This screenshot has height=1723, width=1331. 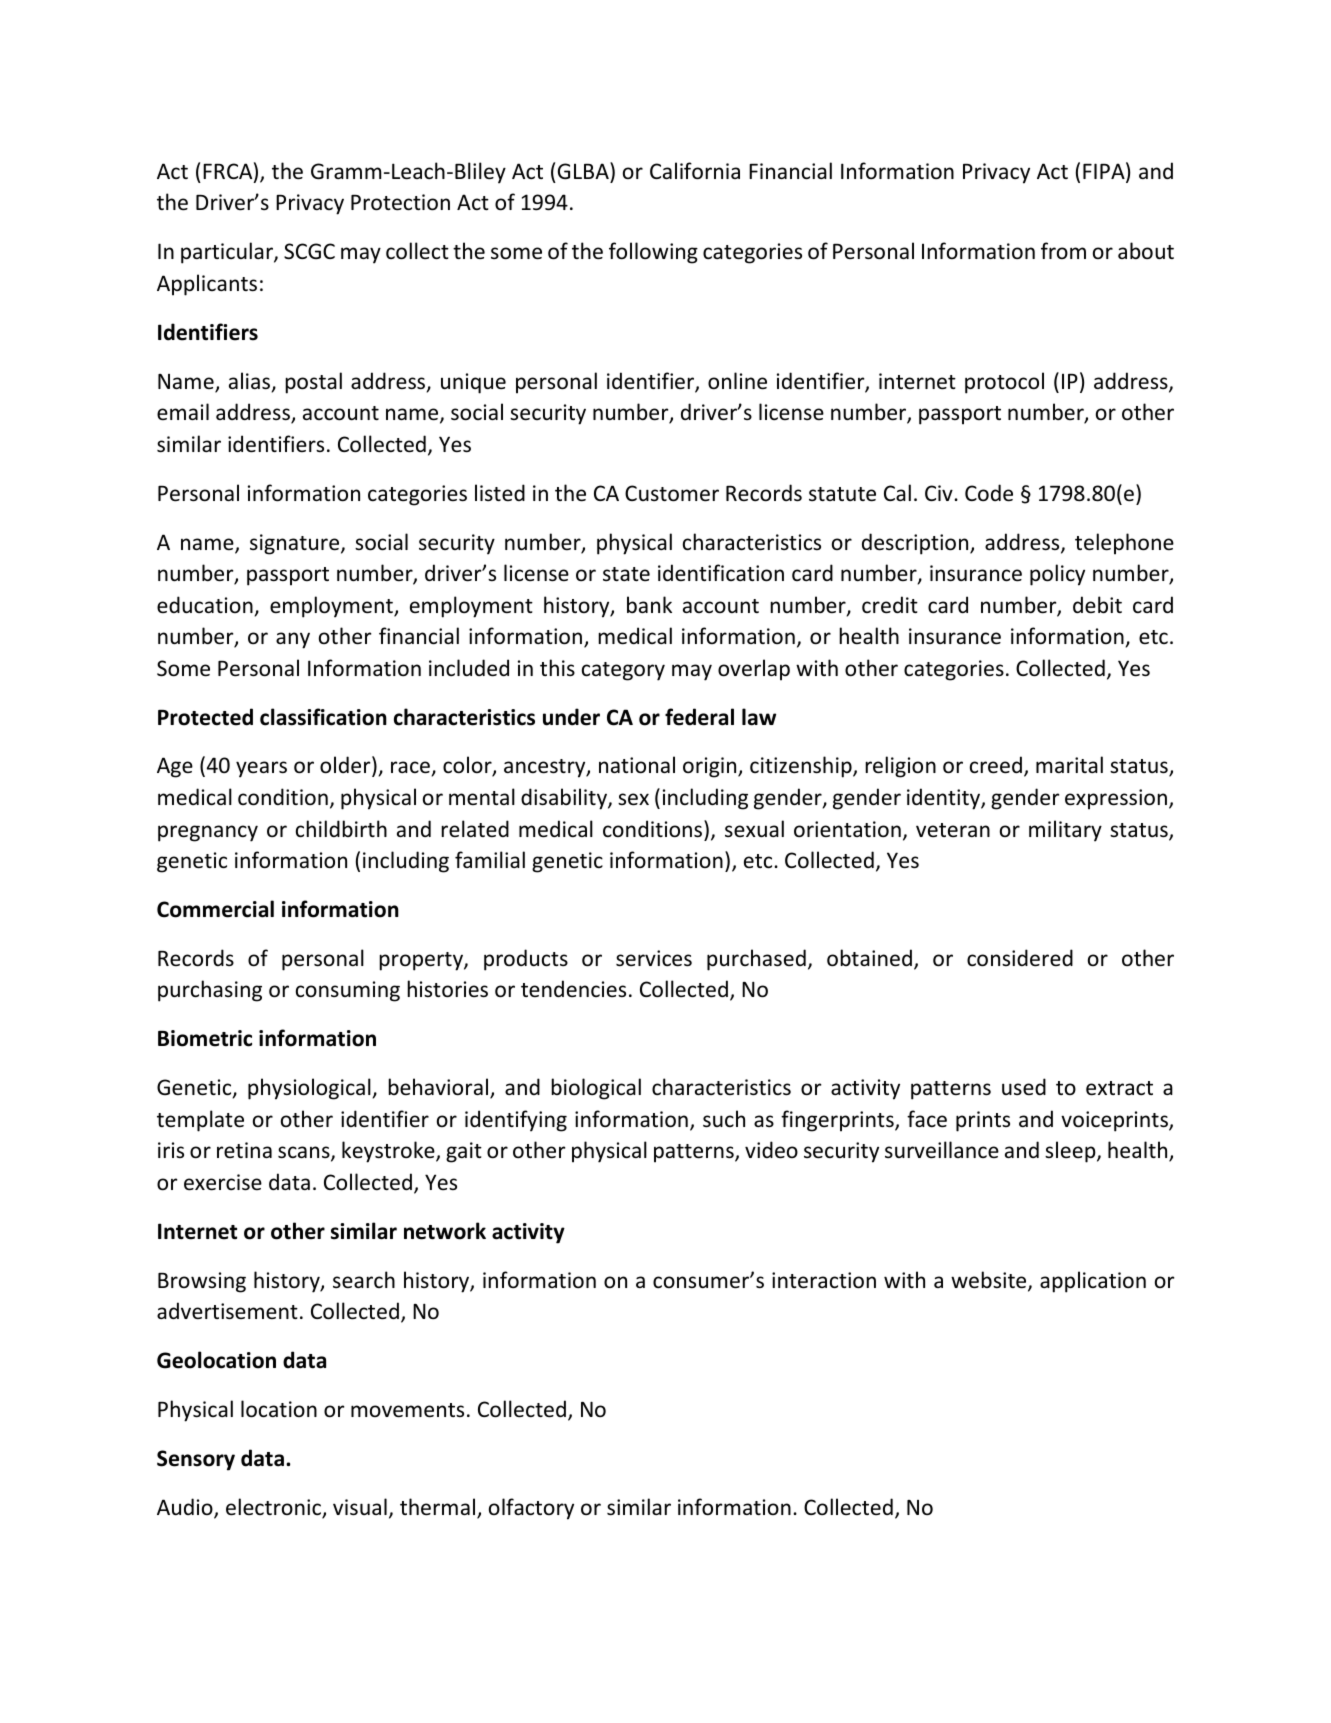 What do you see at coordinates (989, 493) in the screenshot?
I see `Code` at bounding box center [989, 493].
